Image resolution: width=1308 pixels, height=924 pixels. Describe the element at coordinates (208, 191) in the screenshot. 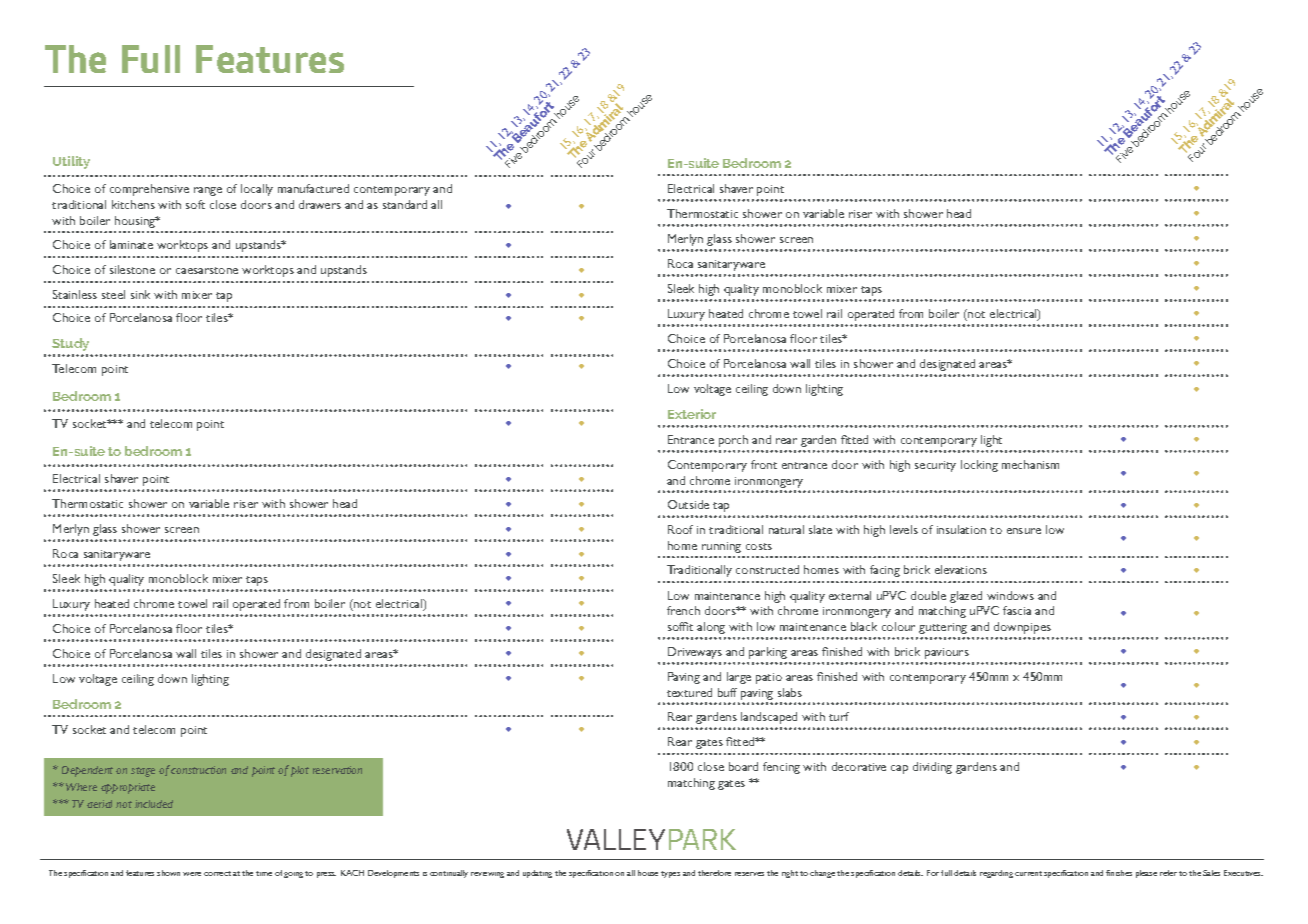

I see `range` at that location.
